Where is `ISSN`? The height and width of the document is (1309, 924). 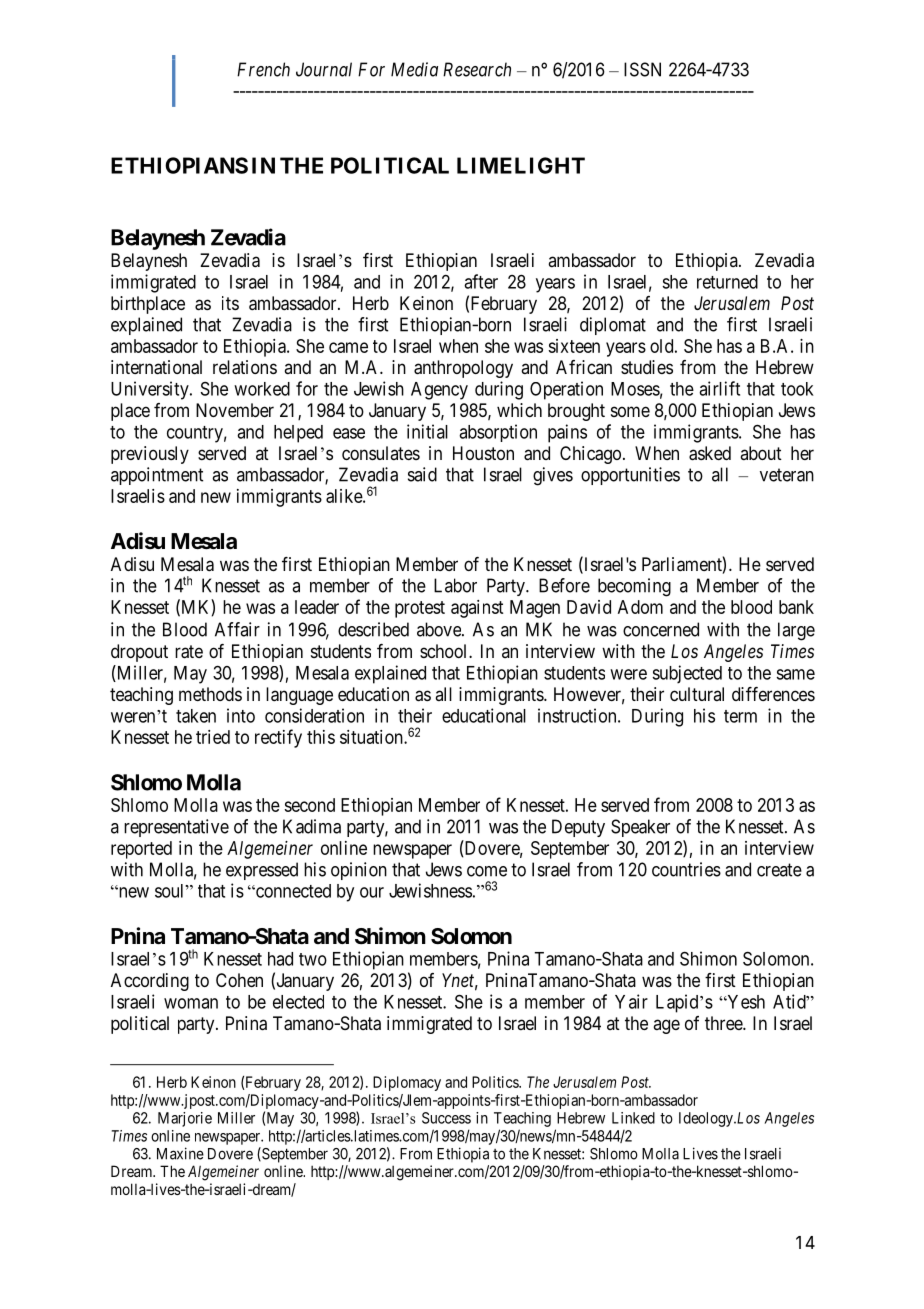
ISSN is located at coordinates (642, 69).
